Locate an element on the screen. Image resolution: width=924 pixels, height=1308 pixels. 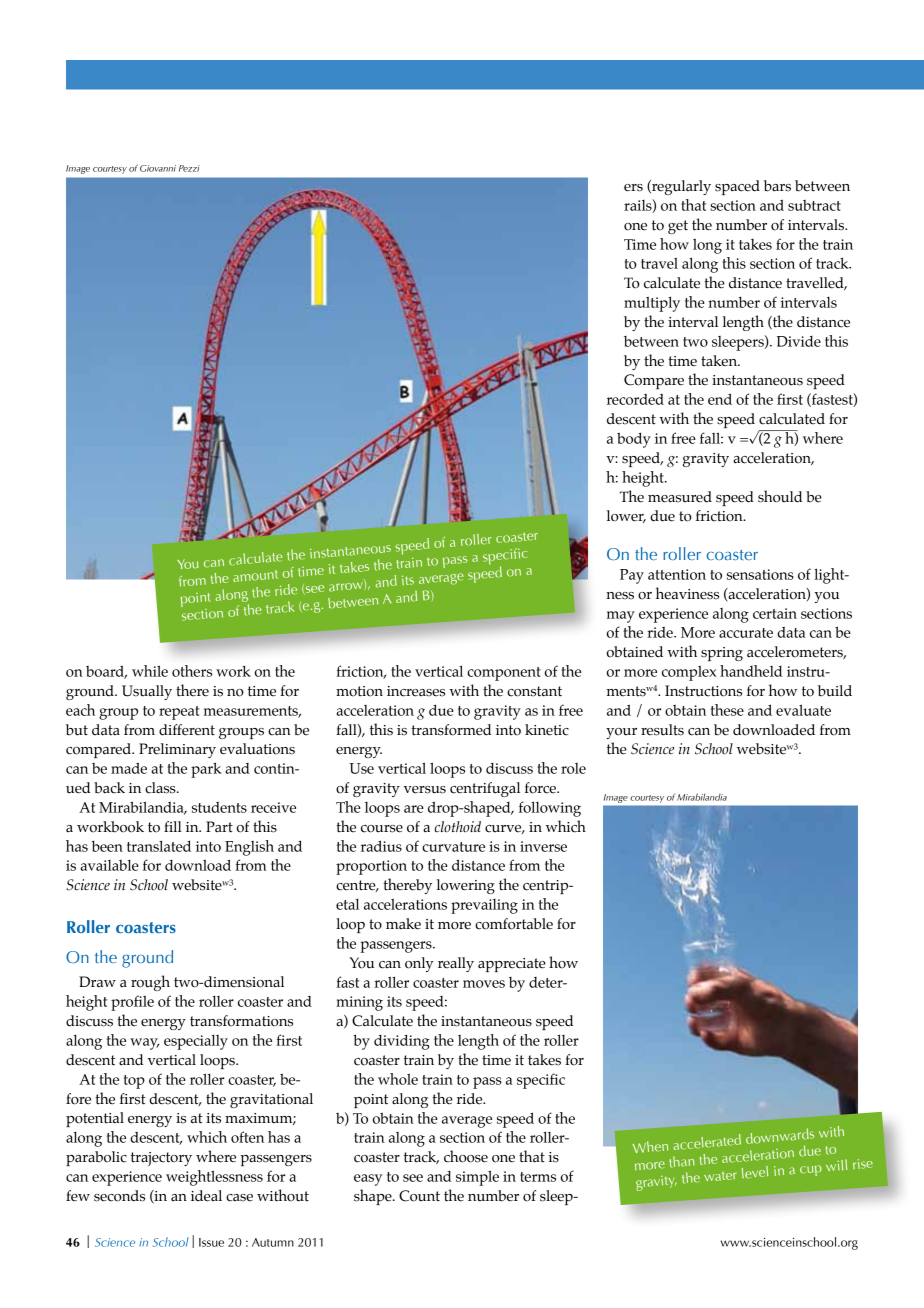
repeat is located at coordinates (179, 713).
